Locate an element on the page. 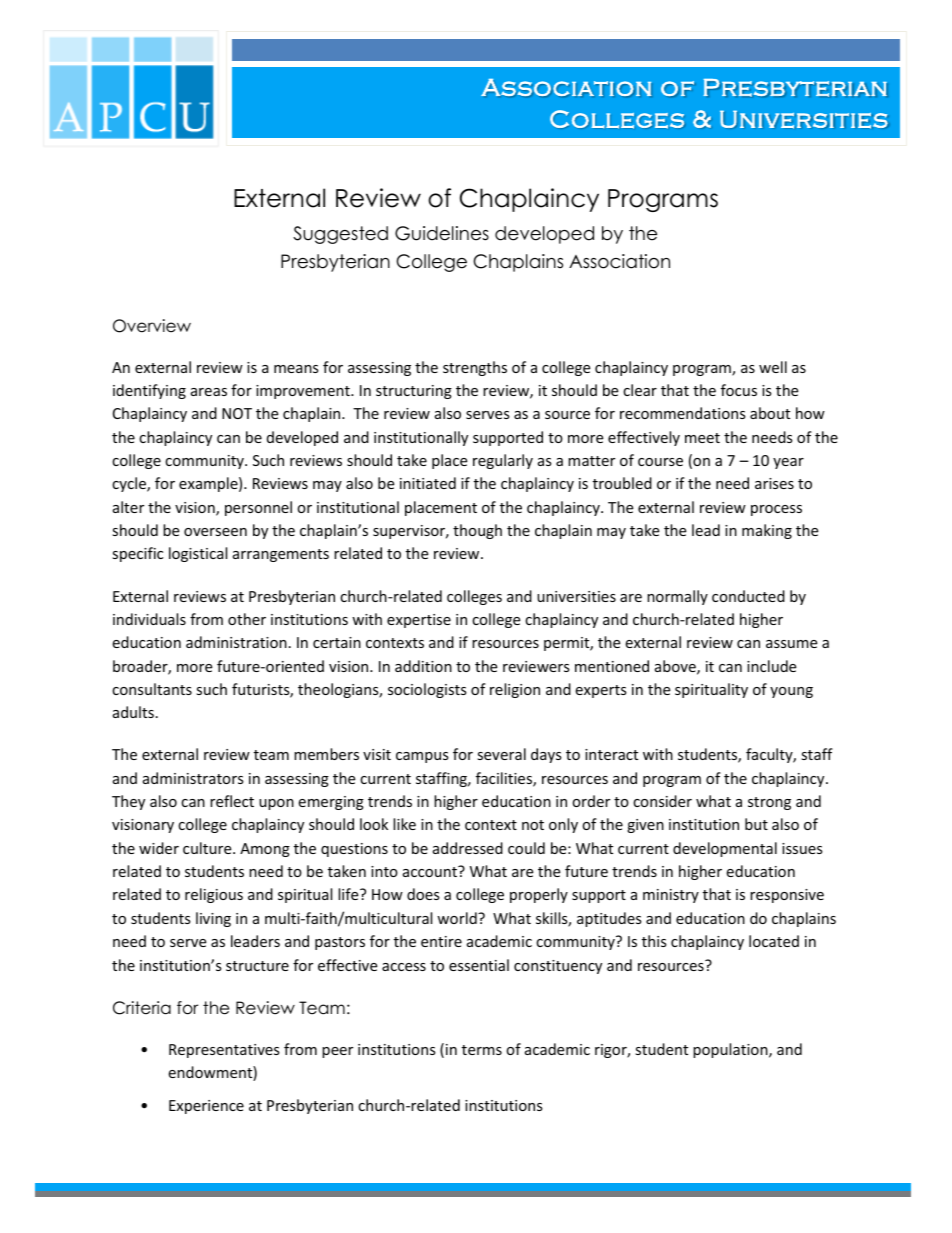  Experience is located at coordinates (206, 1107).
